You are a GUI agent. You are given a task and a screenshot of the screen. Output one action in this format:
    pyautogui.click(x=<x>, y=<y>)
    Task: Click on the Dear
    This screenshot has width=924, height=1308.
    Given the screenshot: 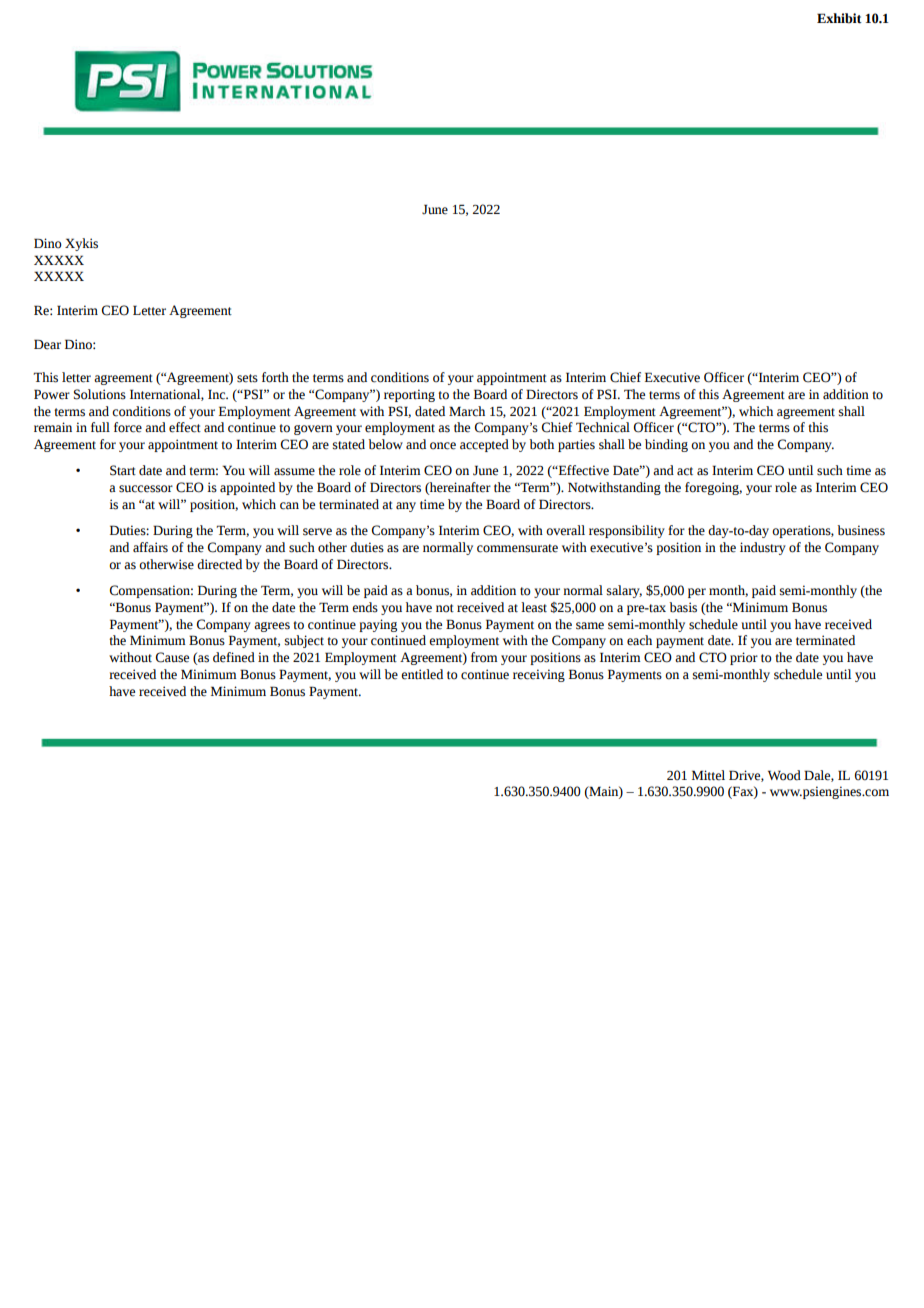 What is the action you would take?
    pyautogui.click(x=47, y=344)
